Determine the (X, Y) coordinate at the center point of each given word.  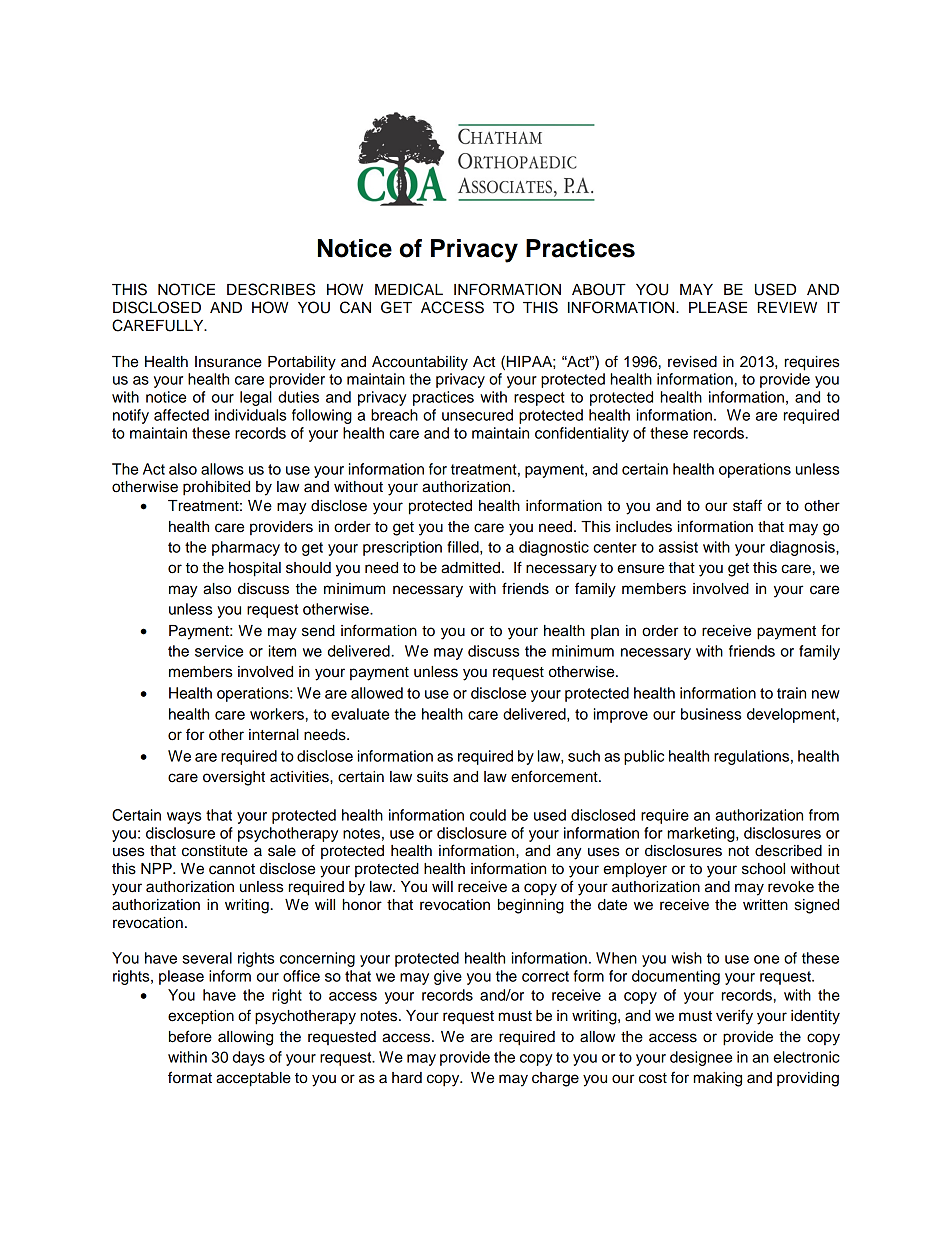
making (718, 1079)
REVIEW (787, 307)
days (249, 1058)
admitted (470, 568)
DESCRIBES (271, 289)
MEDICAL (409, 289)
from (824, 815)
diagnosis (803, 548)
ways (184, 818)
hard (407, 1078)
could (488, 815)
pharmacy (246, 548)
